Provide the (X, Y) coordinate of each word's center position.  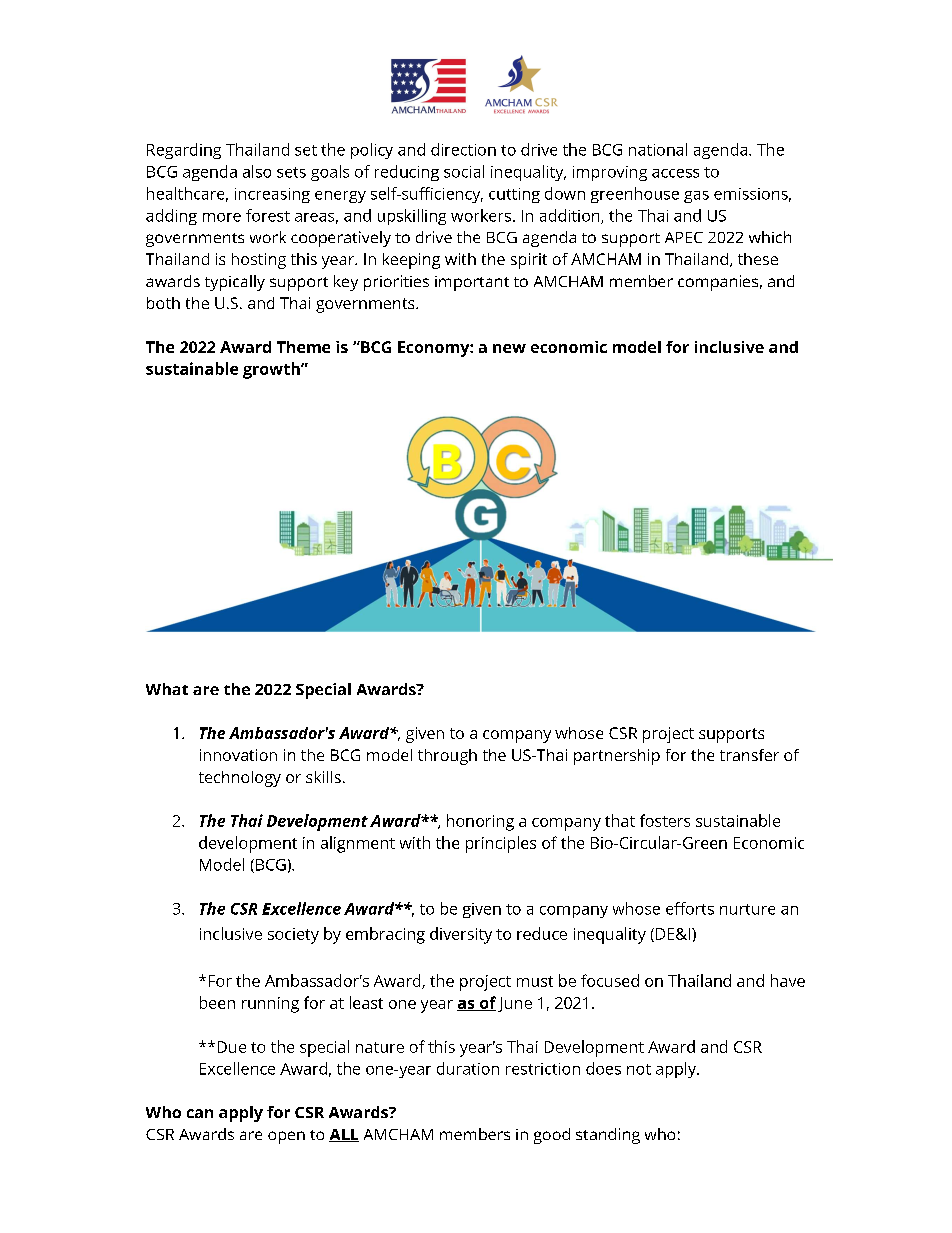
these (758, 259)
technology (240, 779)
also (257, 171)
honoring (480, 822)
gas (696, 197)
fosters (665, 820)
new (509, 348)
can (200, 1113)
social (464, 171)
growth (272, 370)
